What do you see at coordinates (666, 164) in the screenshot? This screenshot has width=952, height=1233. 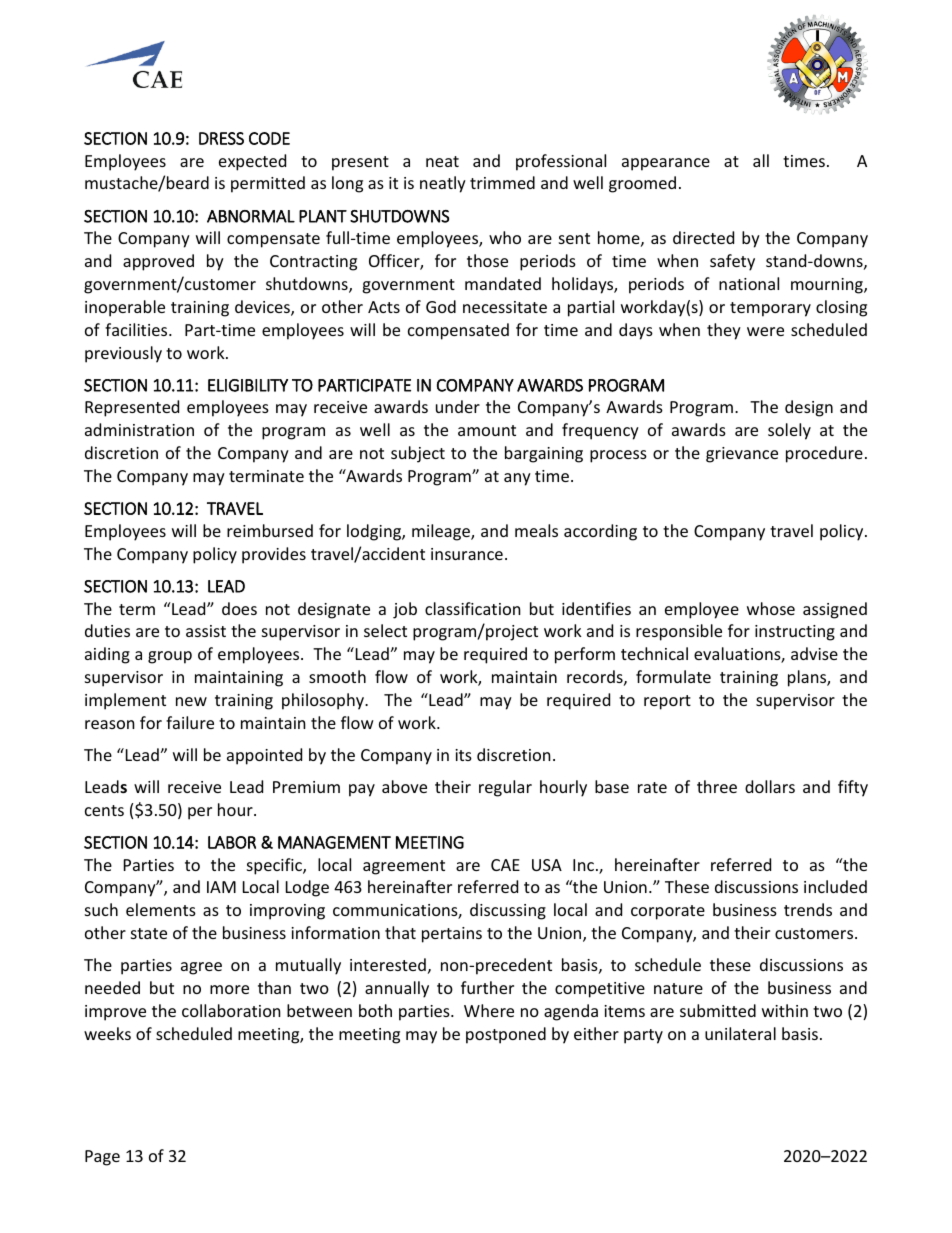 I see `appearance` at bounding box center [666, 164].
